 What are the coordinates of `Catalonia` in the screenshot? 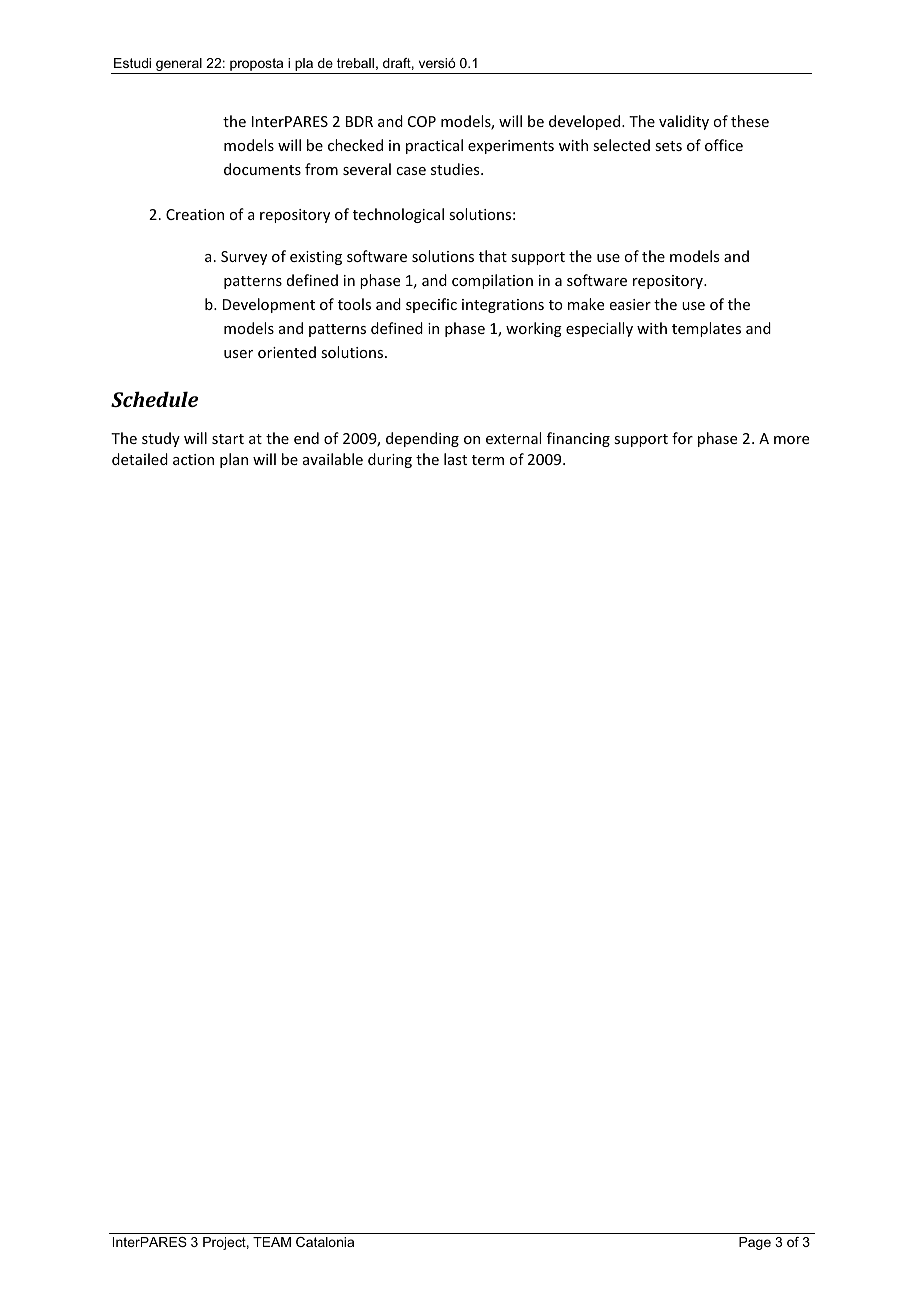 It's located at (325, 1242).
